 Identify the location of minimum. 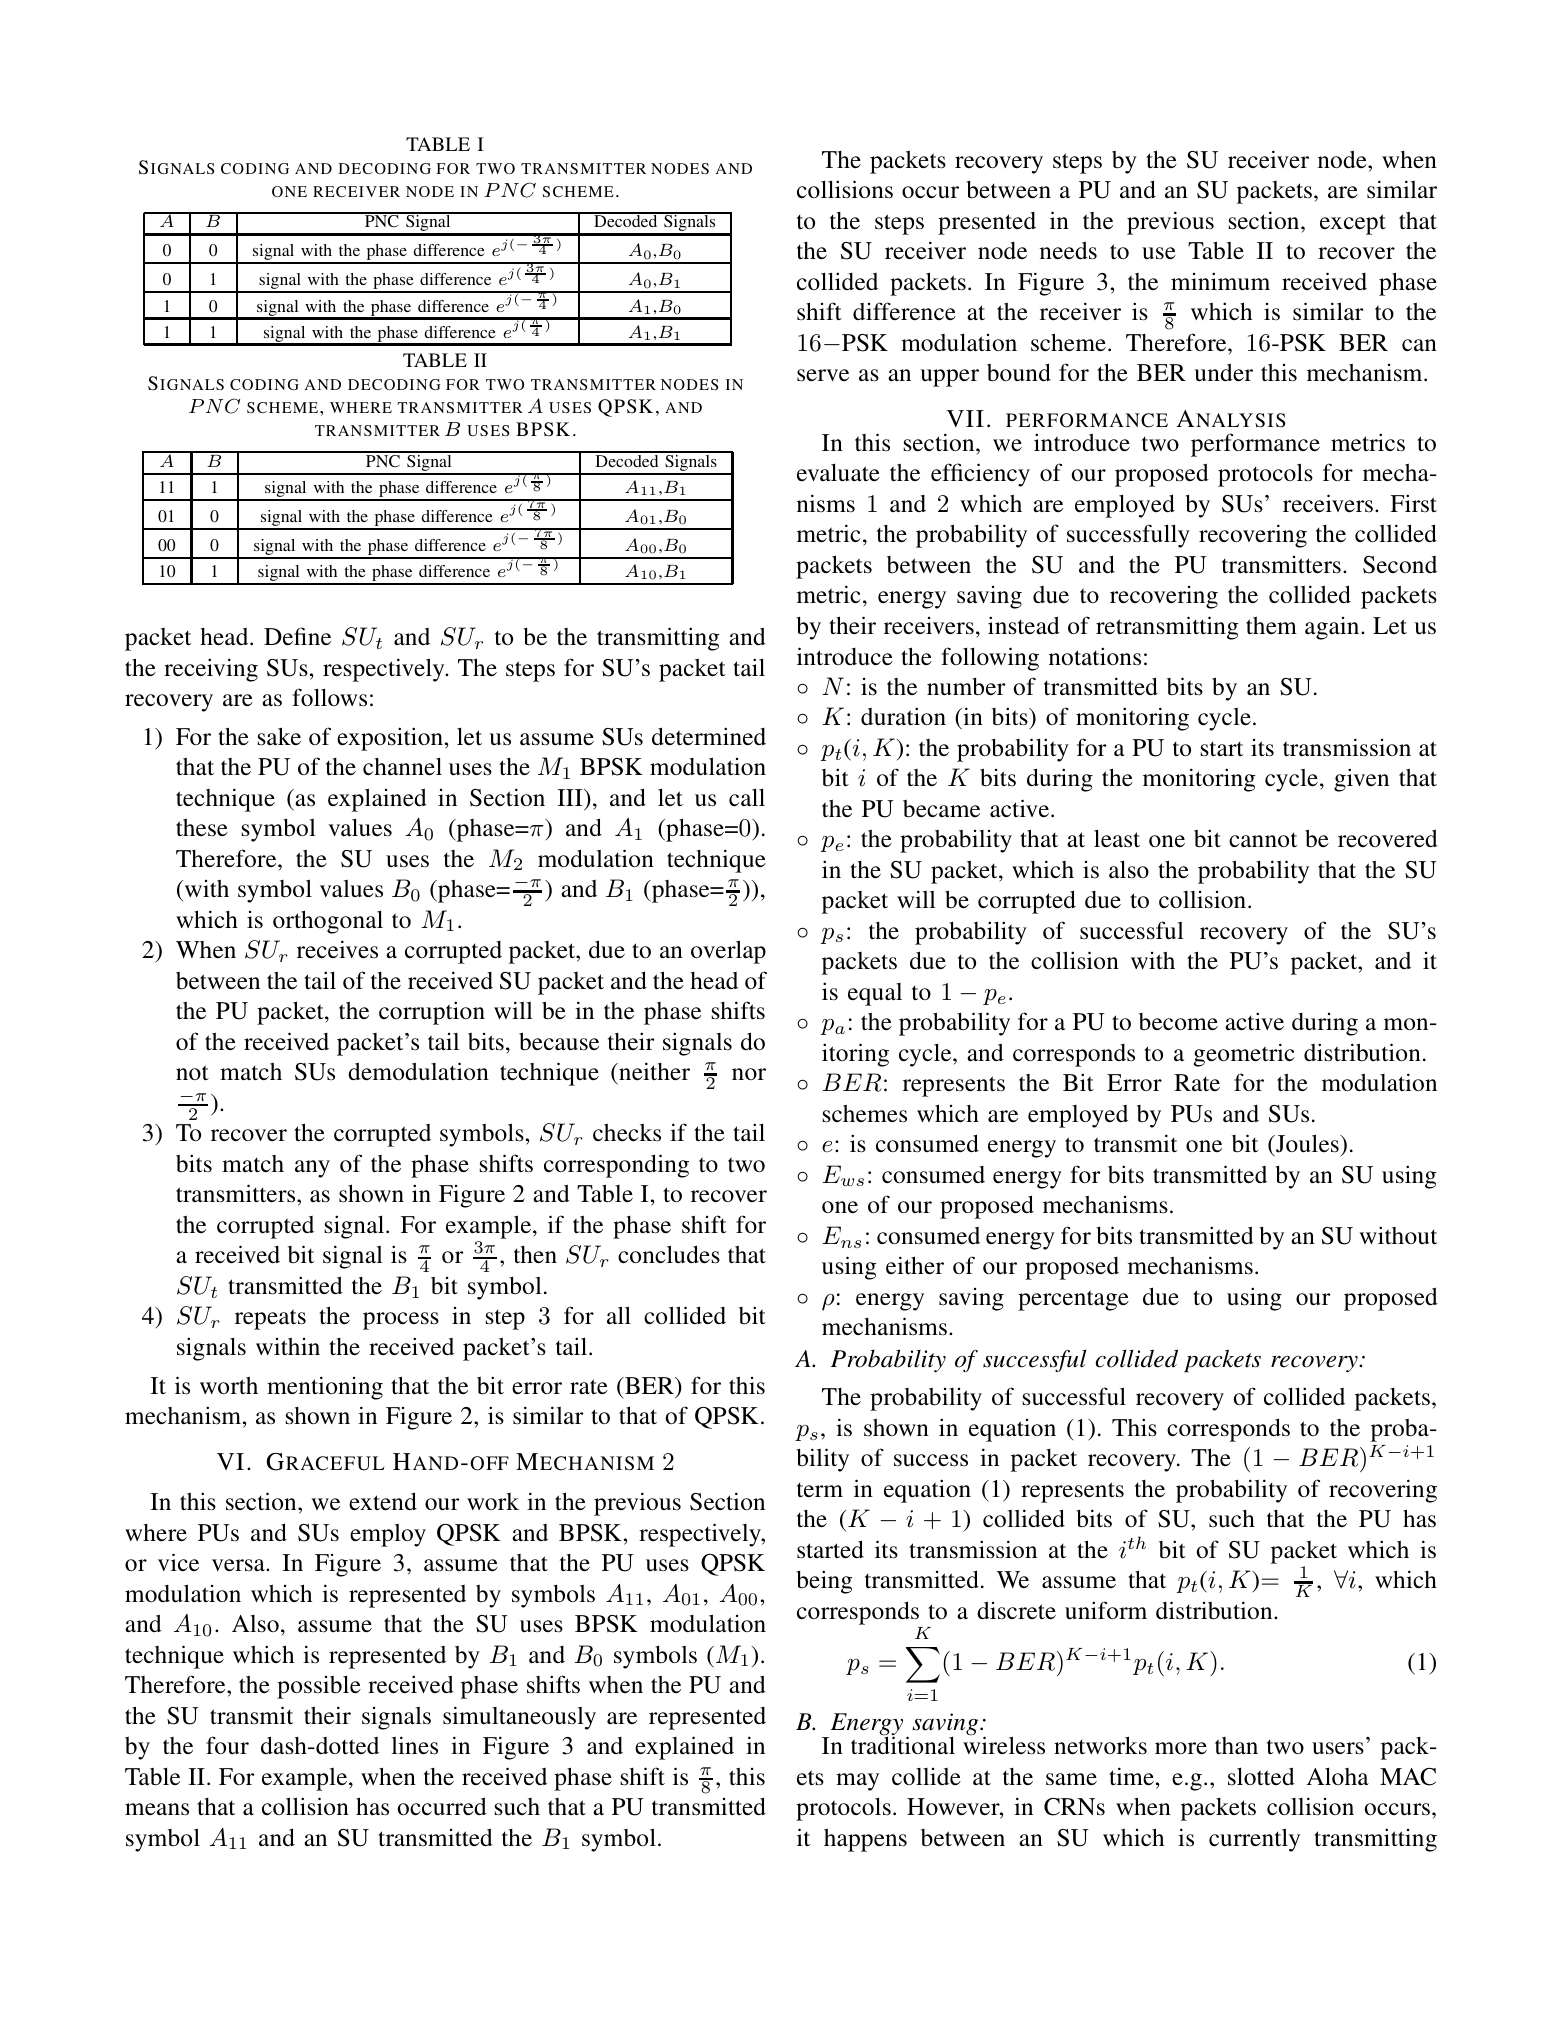
(1220, 281).
